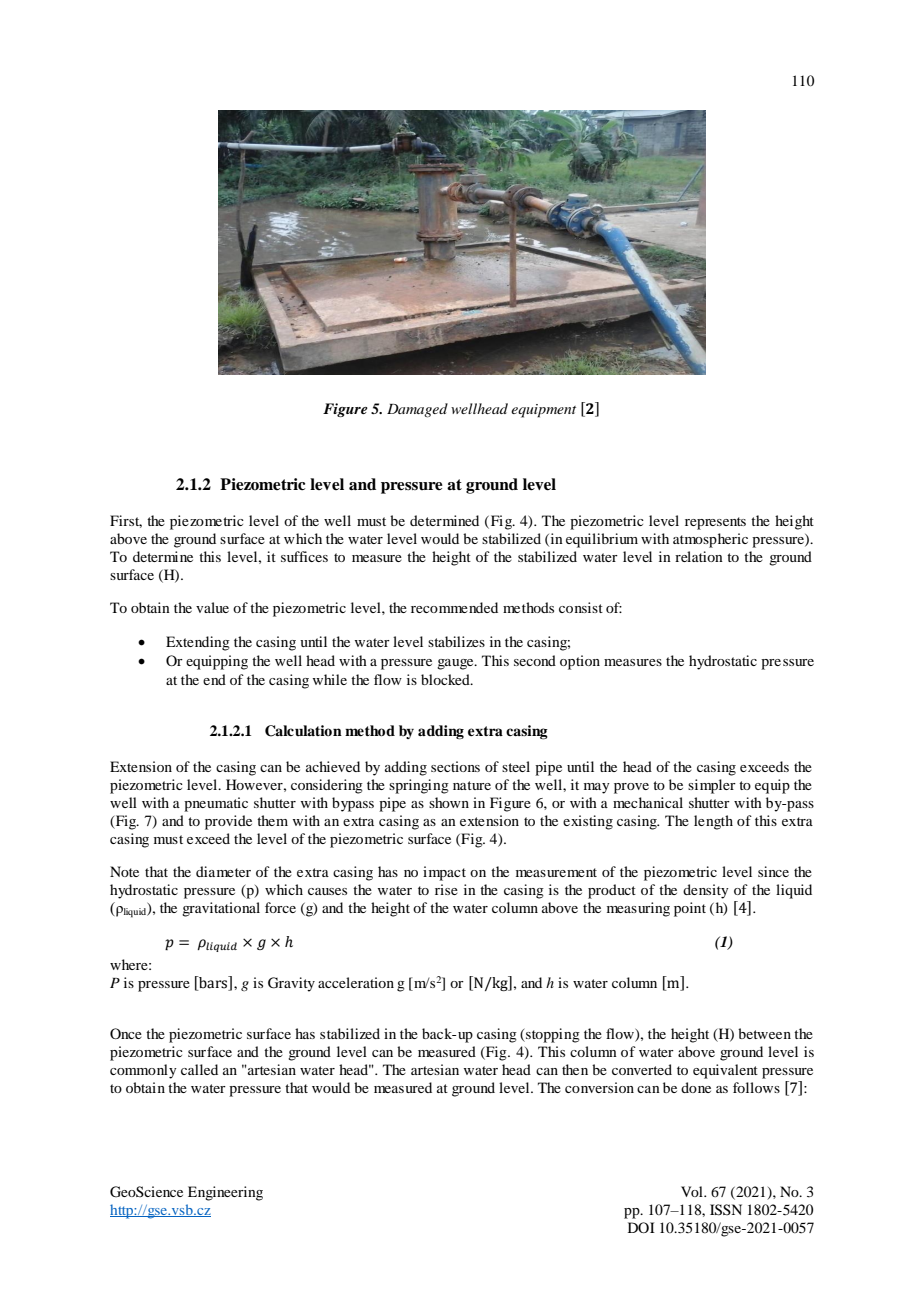 Image resolution: width=924 pixels, height=1308 pixels. What do you see at coordinates (580, 662) in the page?
I see `option` at bounding box center [580, 662].
